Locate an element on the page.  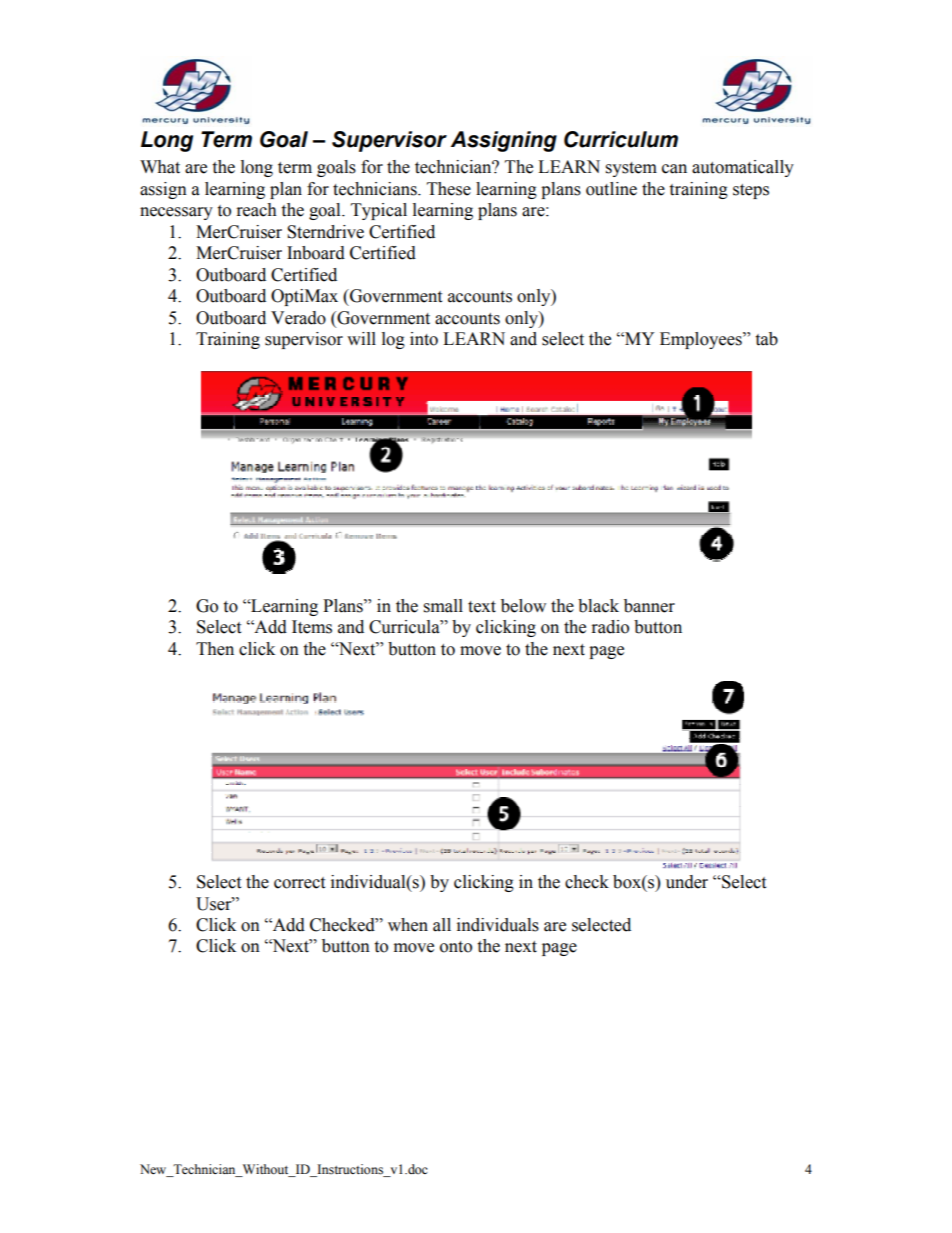
under is located at coordinates (687, 882).
